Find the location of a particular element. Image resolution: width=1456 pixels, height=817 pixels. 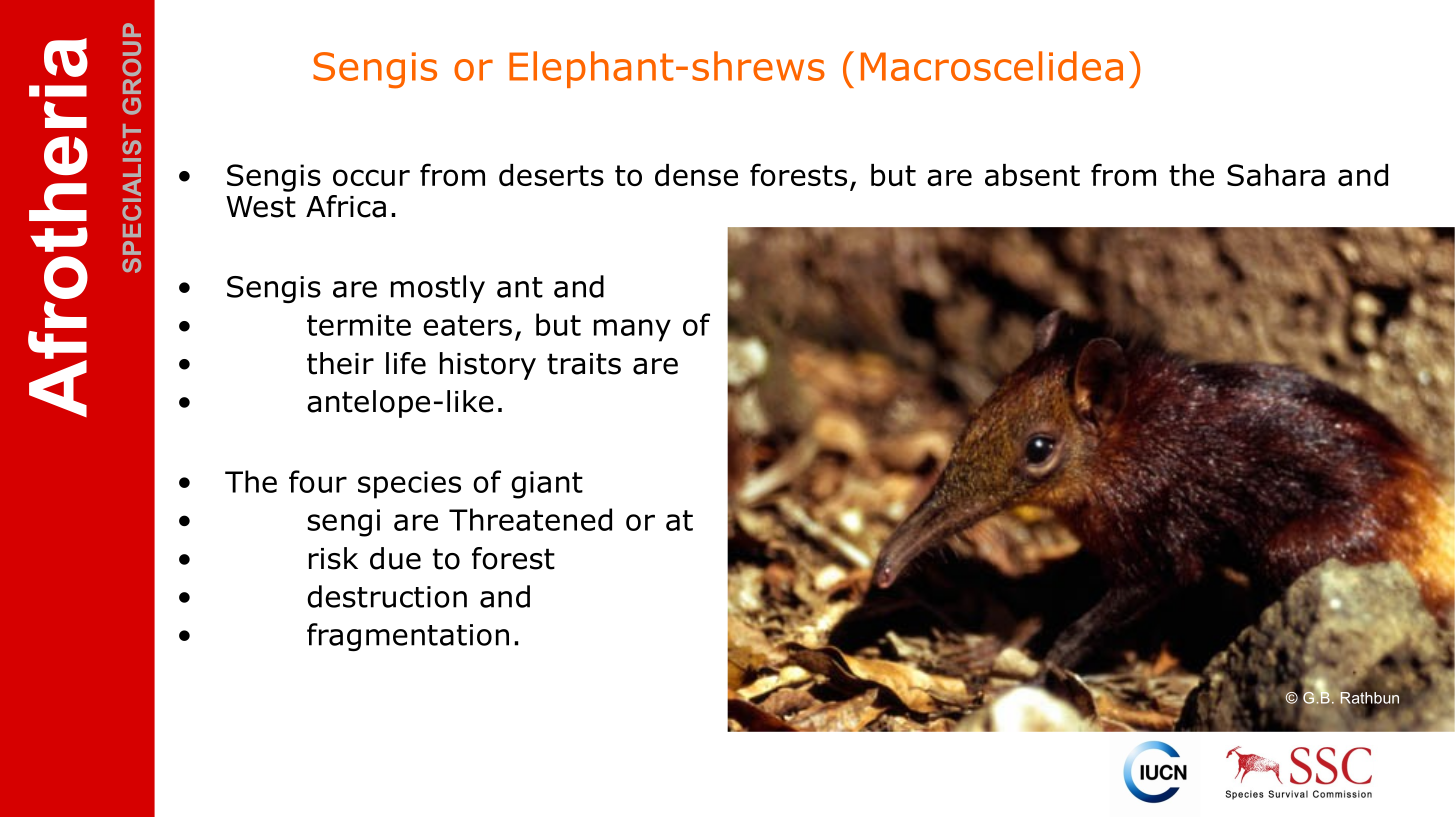

destruction is located at coordinates (387, 596).
